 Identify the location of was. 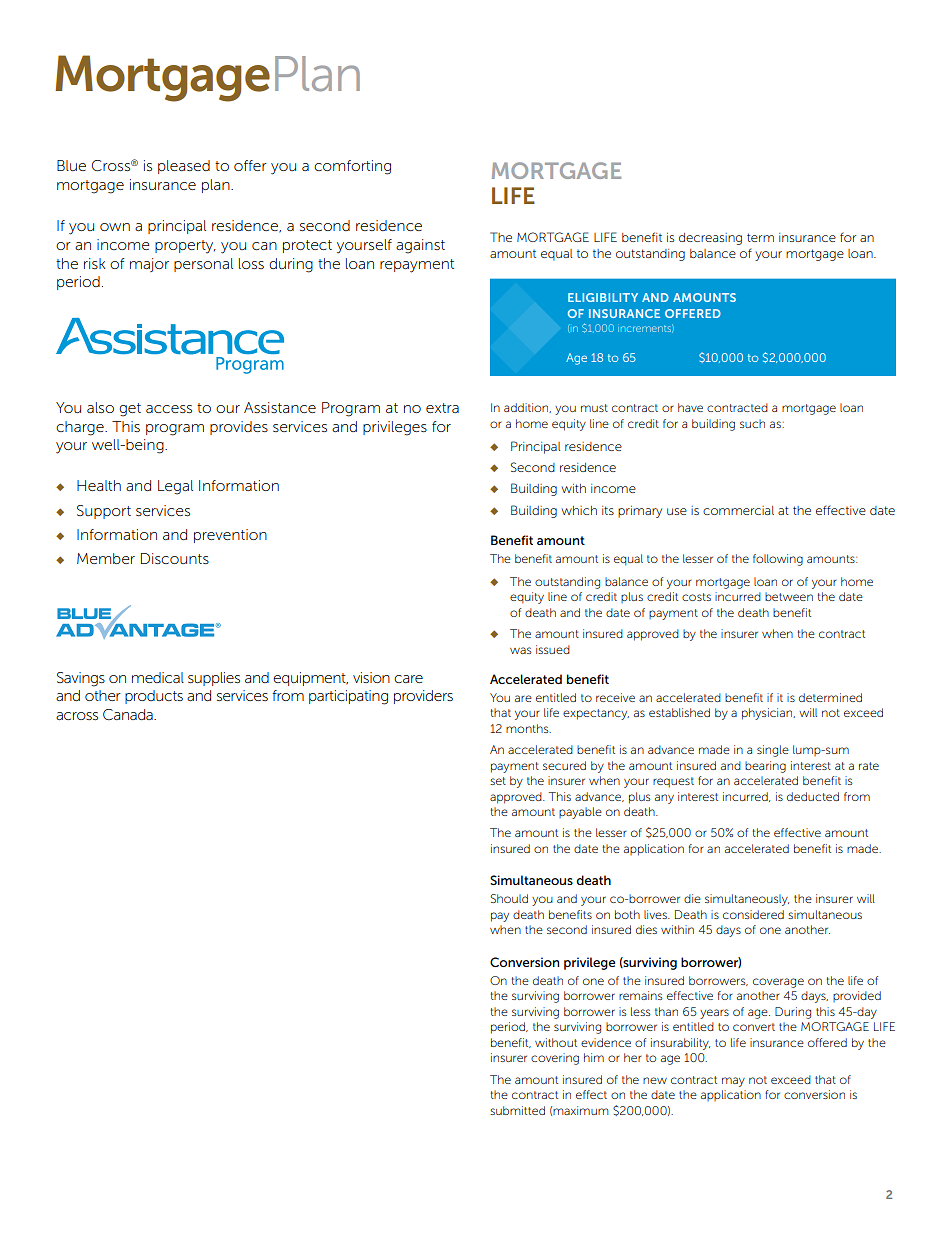
(520, 650).
